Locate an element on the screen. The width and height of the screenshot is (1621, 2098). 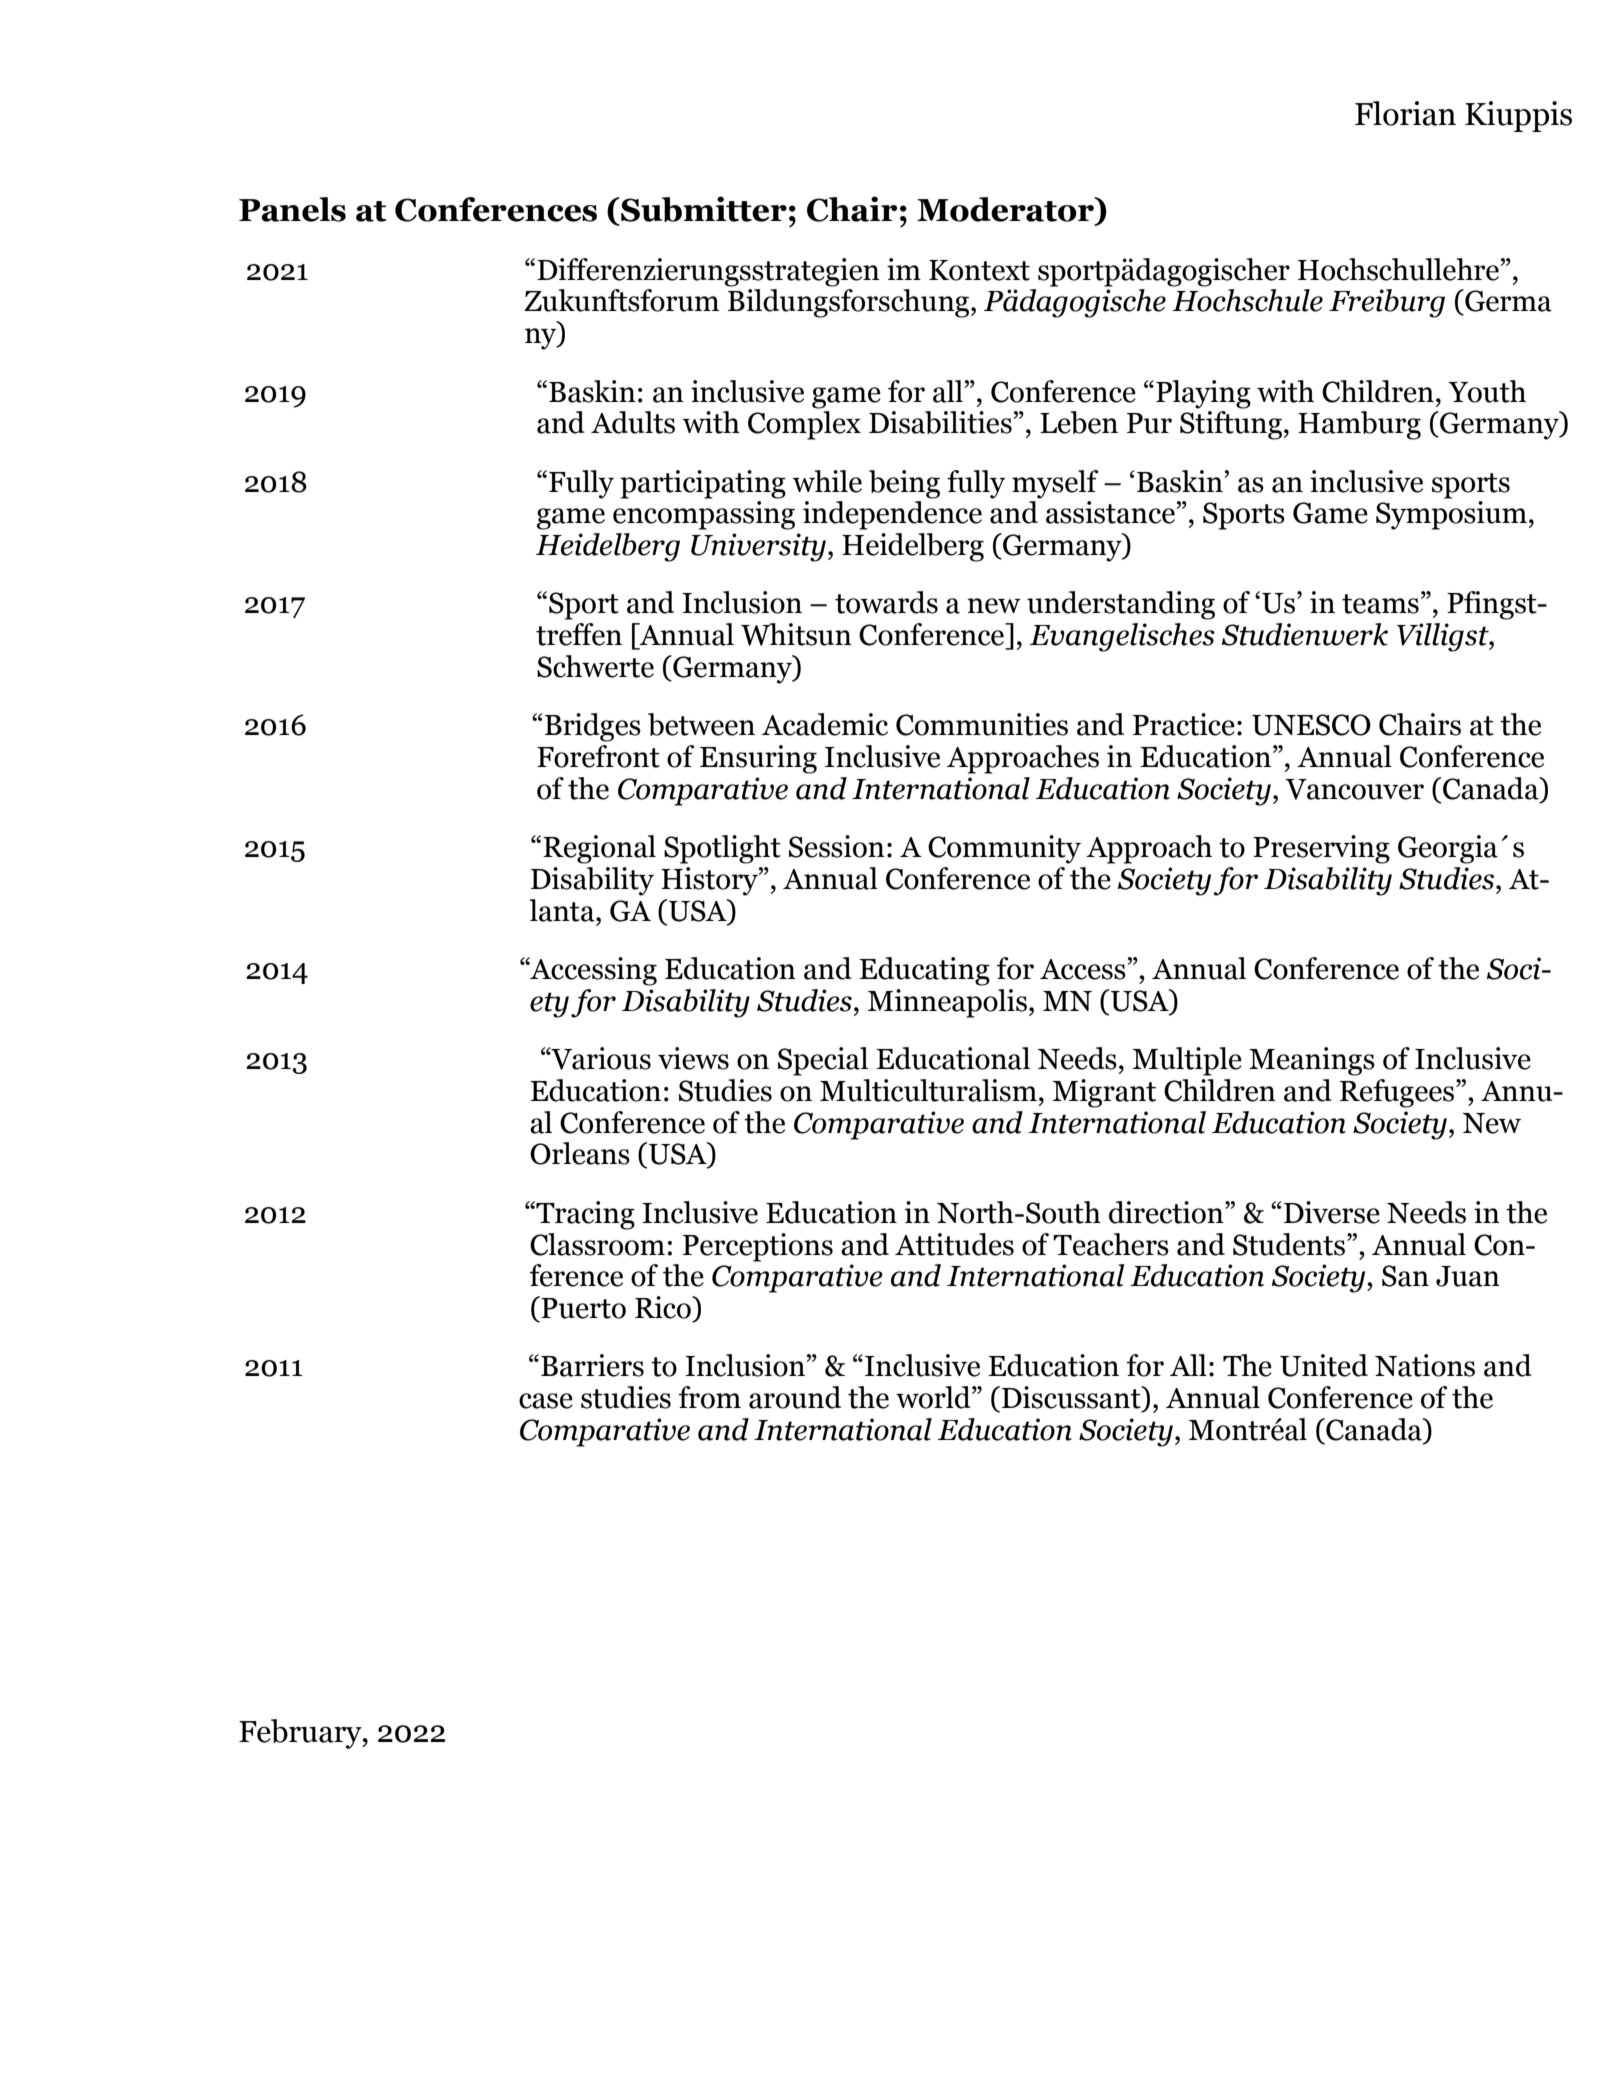
encompassing is located at coordinates (704, 515).
